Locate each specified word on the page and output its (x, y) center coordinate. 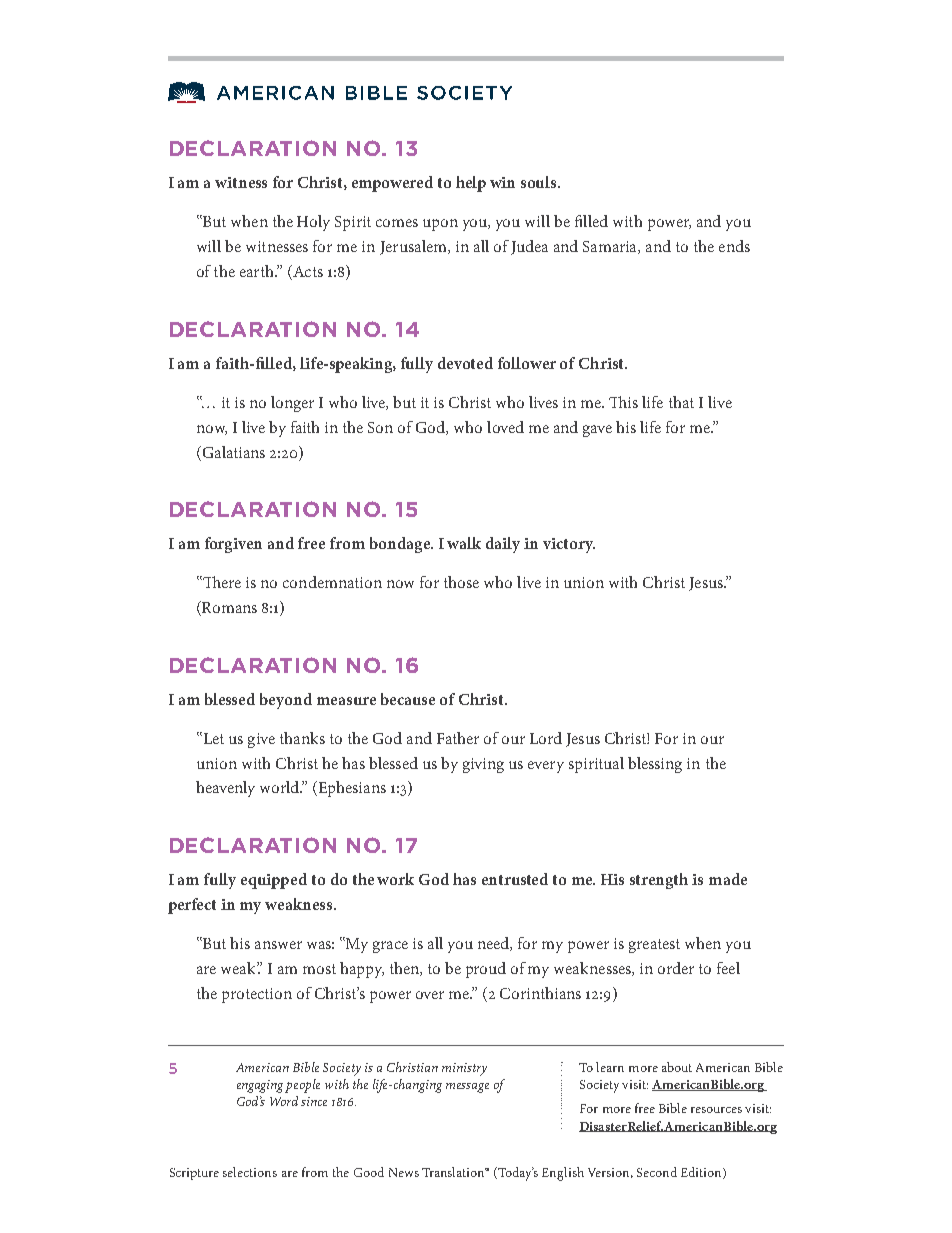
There (221, 582)
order (676, 968)
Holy (313, 223)
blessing (655, 765)
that (681, 402)
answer (278, 945)
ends (734, 246)
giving (483, 765)
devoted (465, 363)
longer (292, 404)
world (281, 787)
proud (486, 970)
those (461, 582)
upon (440, 225)
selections (250, 1172)
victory (569, 545)
